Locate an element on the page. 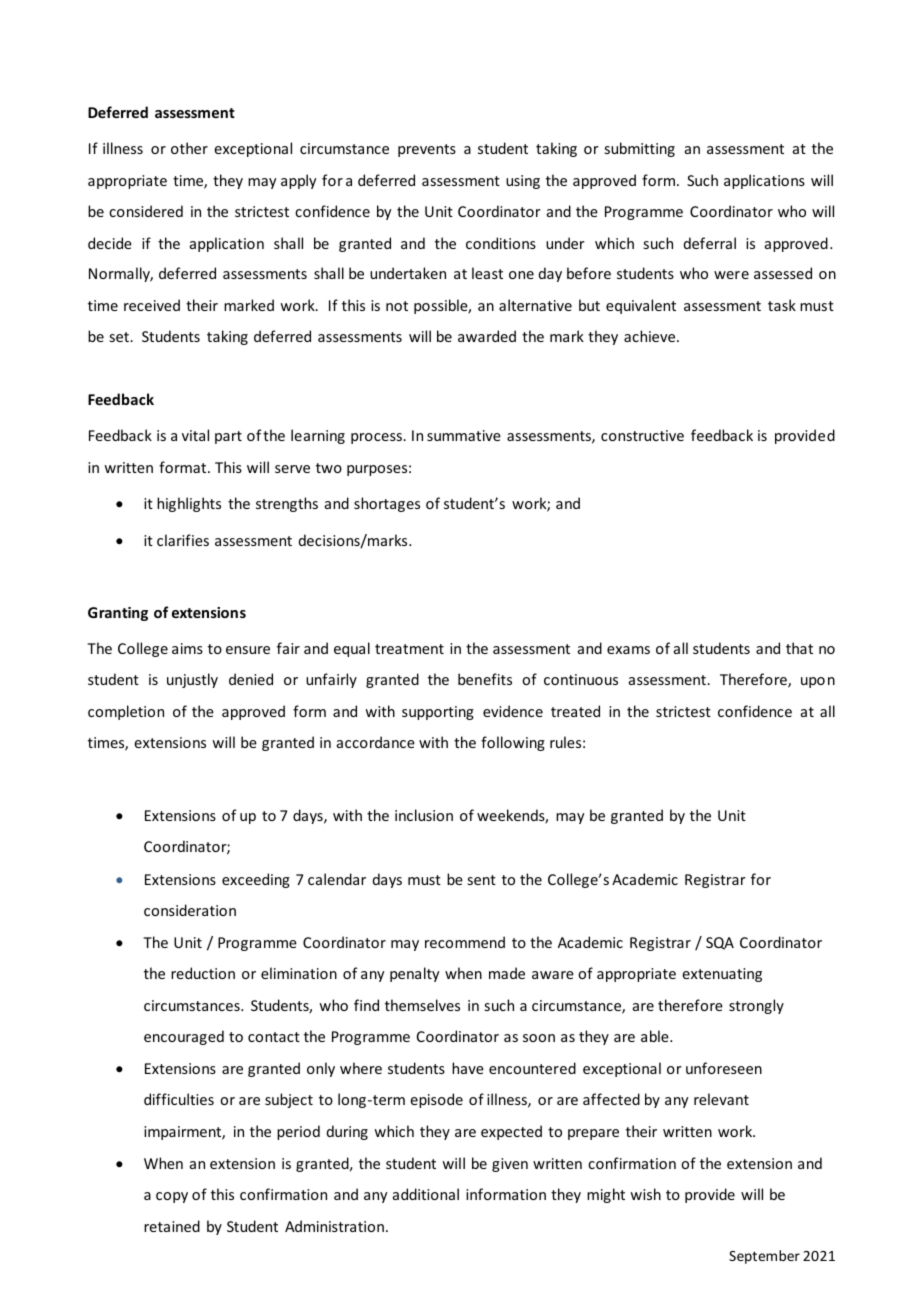  upon is located at coordinates (818, 682).
